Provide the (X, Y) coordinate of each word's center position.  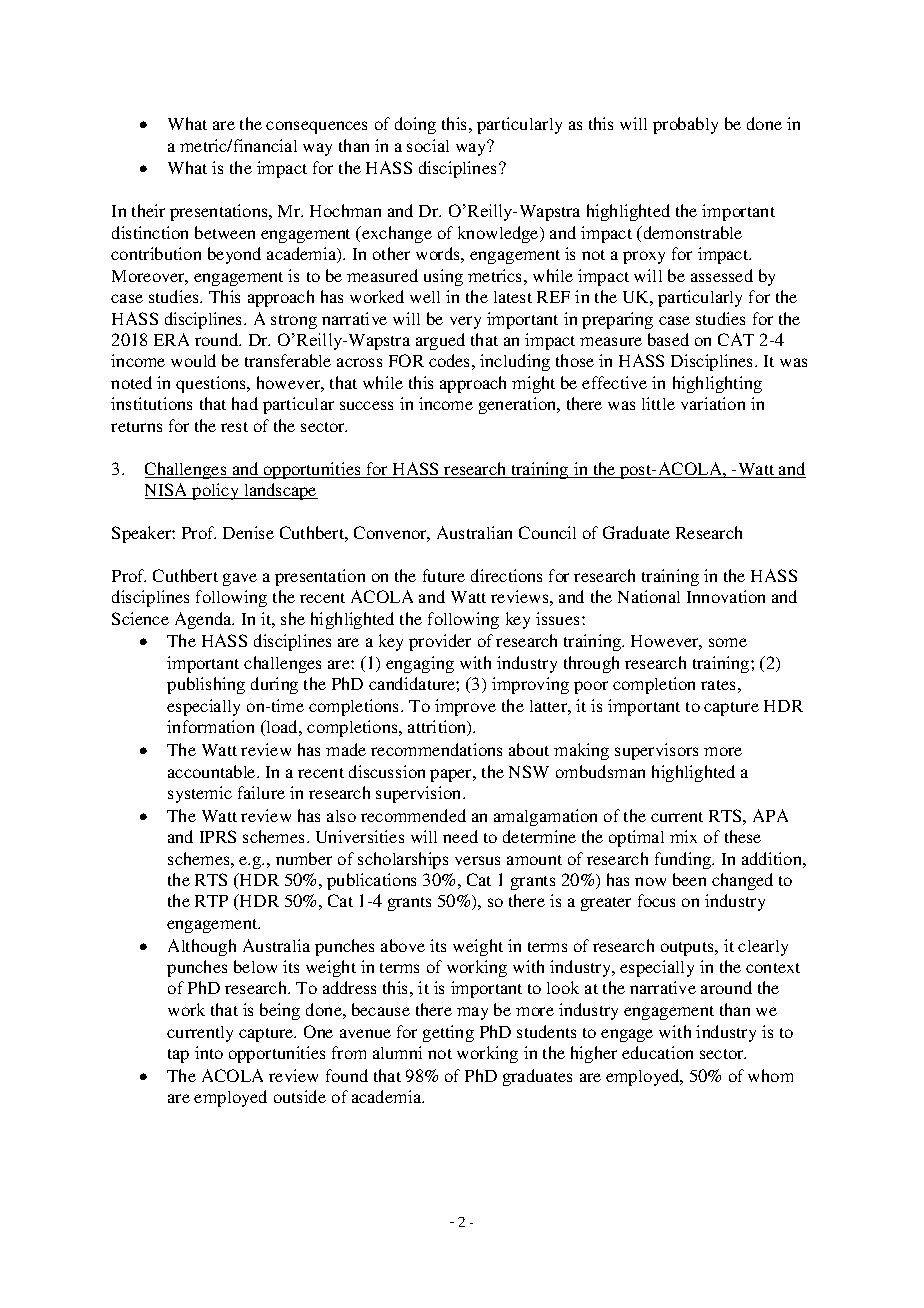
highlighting (717, 384)
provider (440, 642)
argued (440, 341)
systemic (200, 794)
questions (212, 384)
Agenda (204, 620)
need (460, 836)
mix (683, 836)
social (428, 145)
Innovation (726, 596)
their (148, 210)
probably (685, 125)
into (209, 1052)
